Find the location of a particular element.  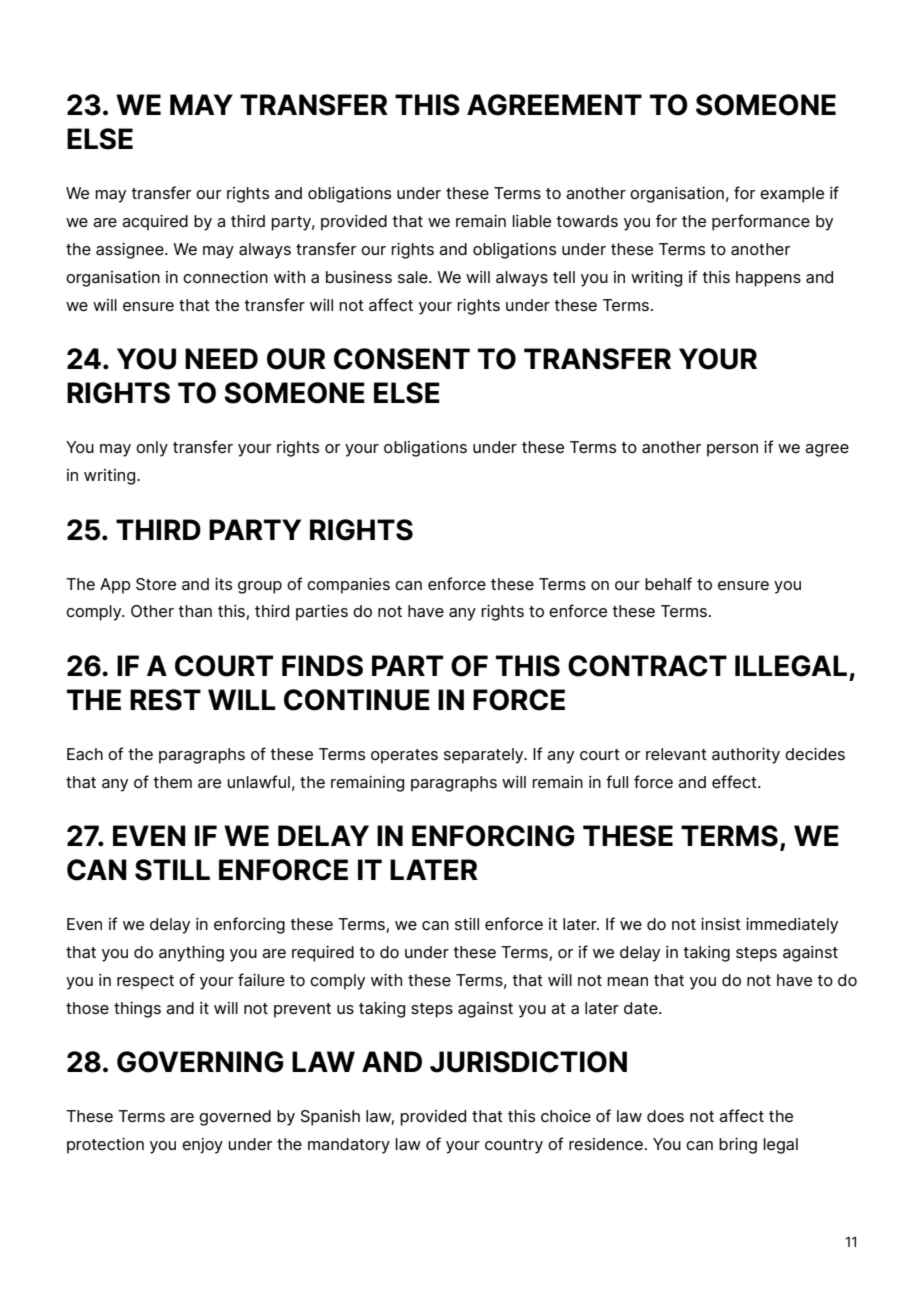

performance is located at coordinates (761, 222).
